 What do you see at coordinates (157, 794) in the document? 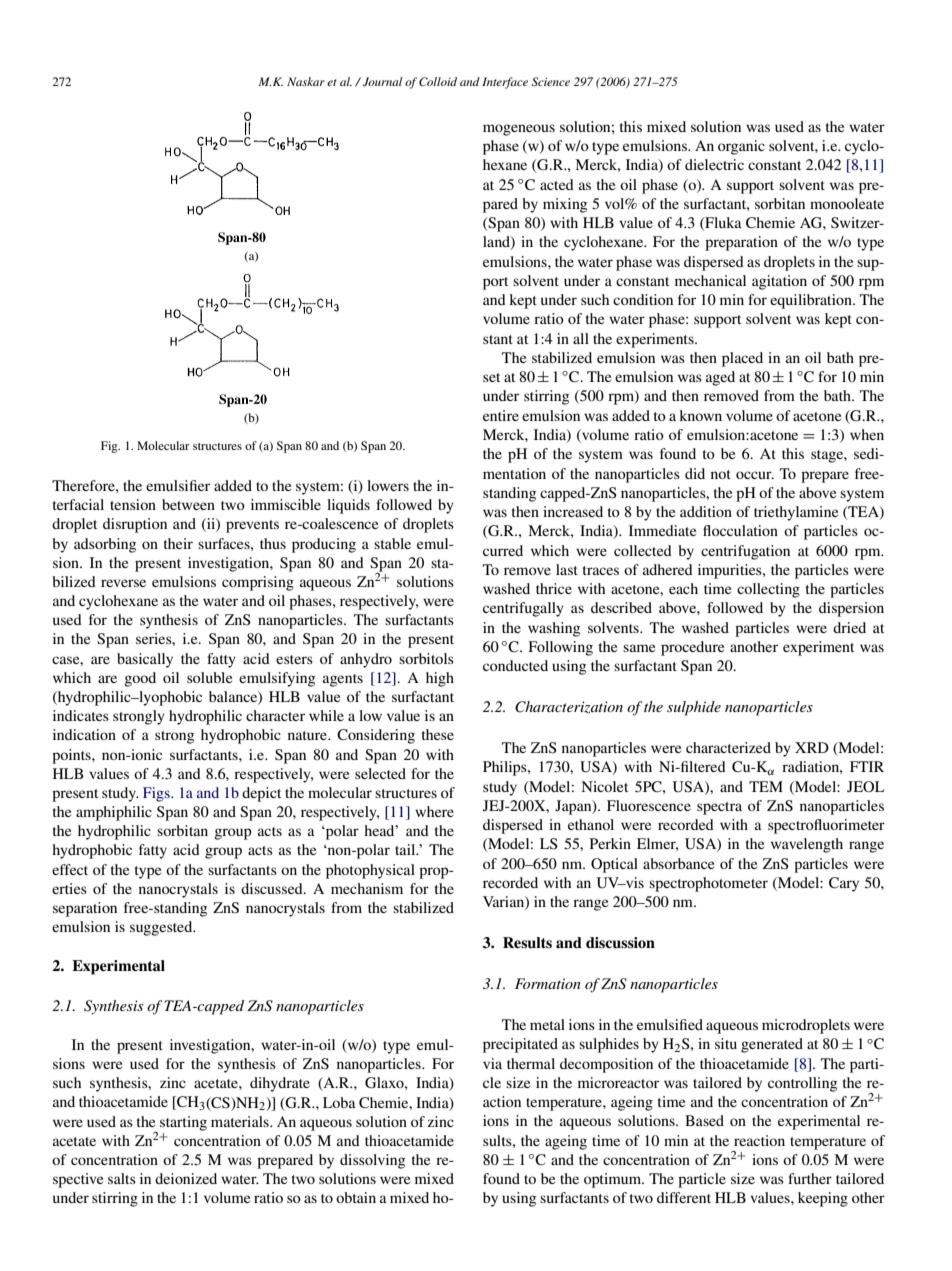
I see `Figs` at bounding box center [157, 794].
